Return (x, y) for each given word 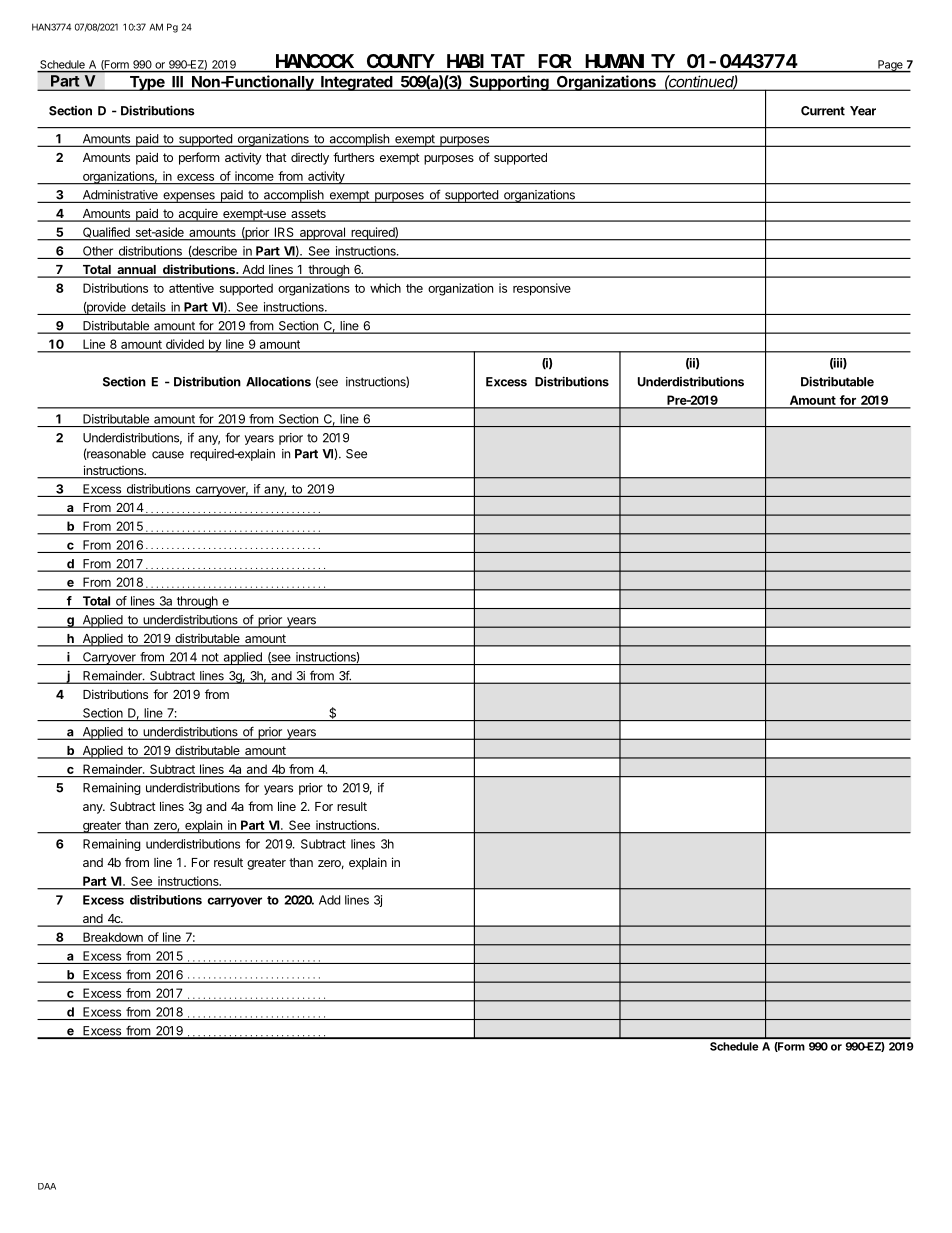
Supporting (509, 83)
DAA (47, 1186)
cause (168, 455)
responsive (542, 289)
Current (823, 111)
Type (147, 83)
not (210, 657)
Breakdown (113, 937)
